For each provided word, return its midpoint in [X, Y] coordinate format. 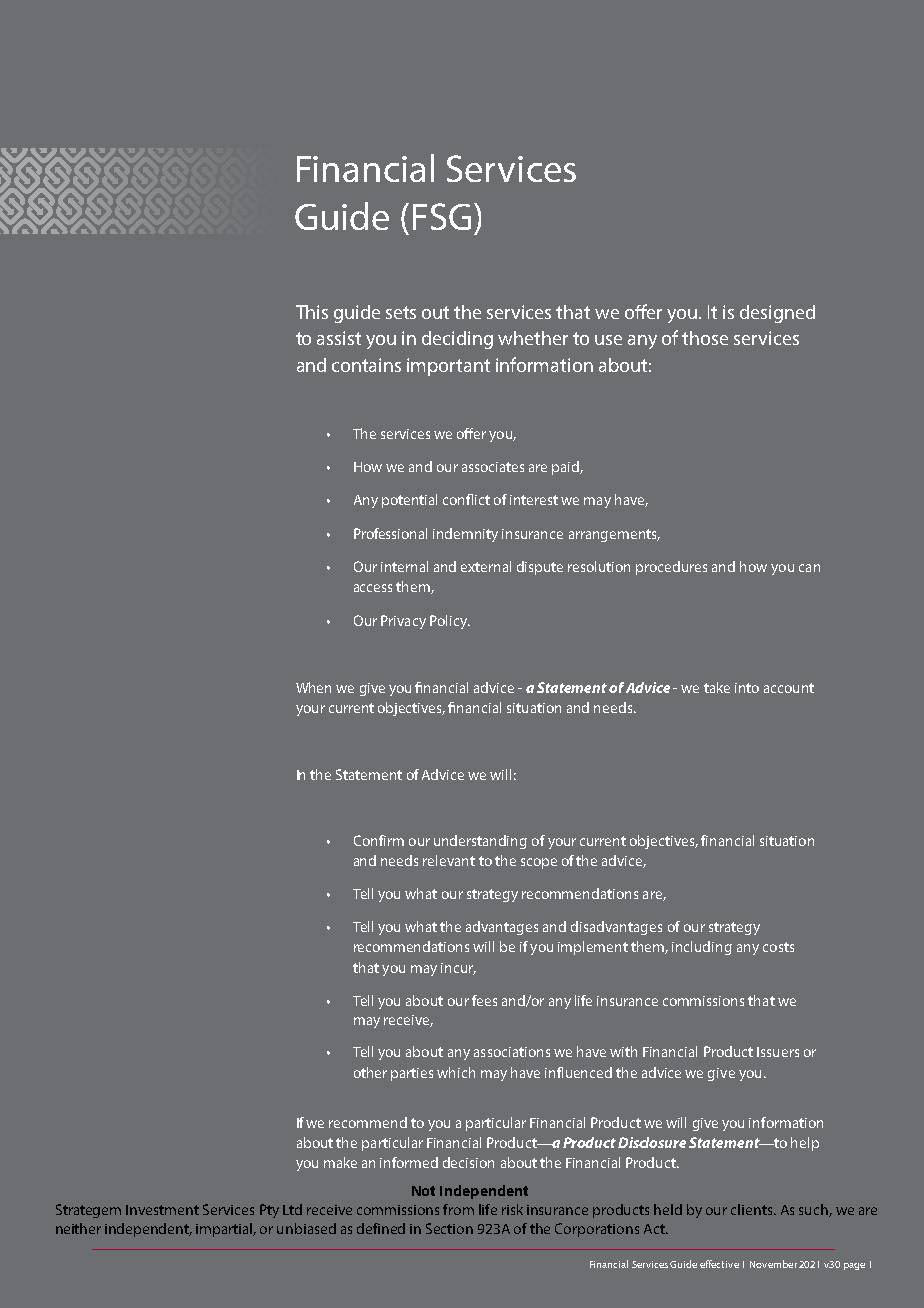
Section [449, 1228]
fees [484, 1000]
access [373, 588]
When [313, 687]
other [370, 1072]
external [486, 566]
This [312, 312]
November [773, 1264]
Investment [162, 1210]
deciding [457, 340]
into [747, 688]
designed [777, 314]
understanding [480, 842]
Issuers [778, 1052]
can [809, 568]
